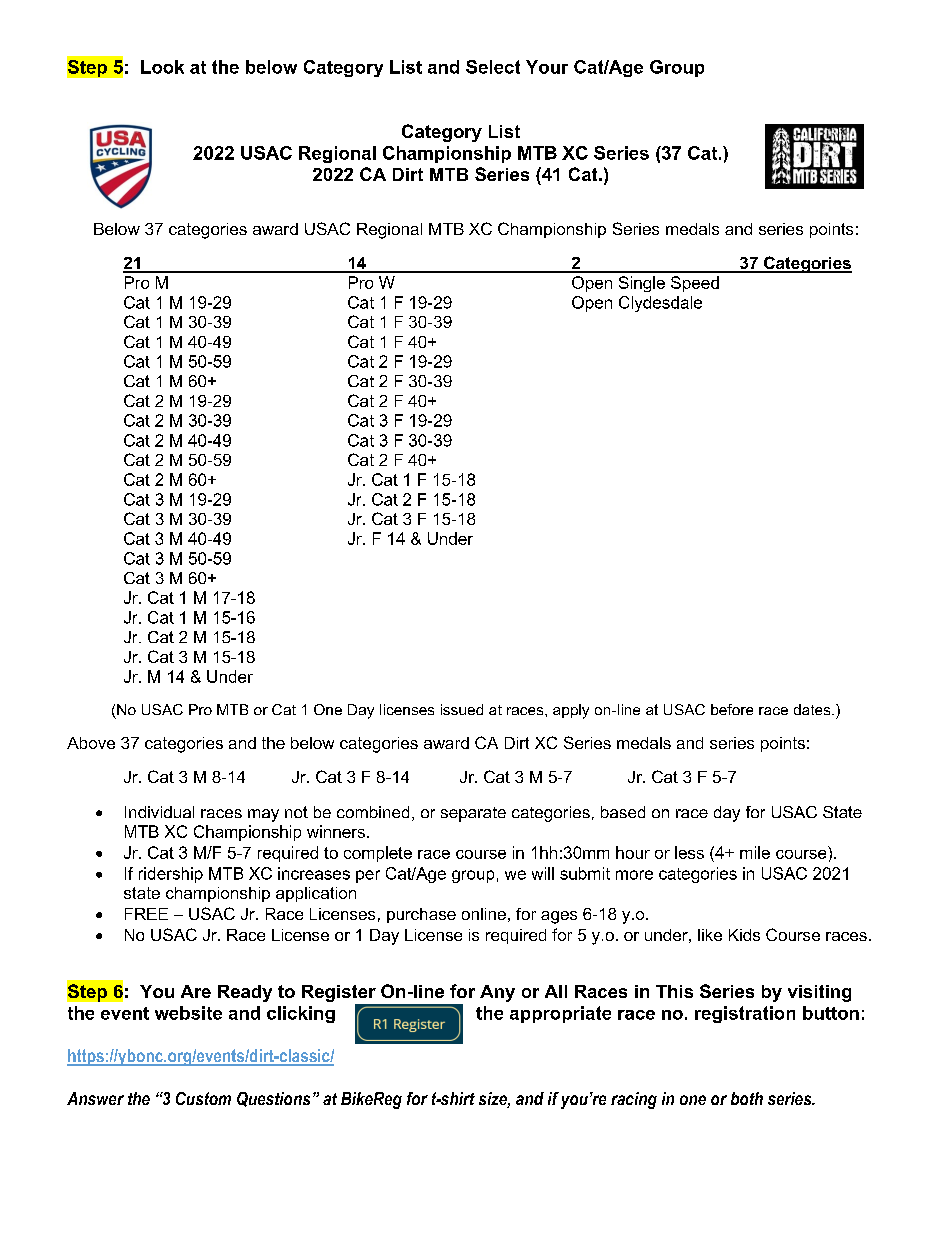 This image has width=952, height=1233. What do you see at coordinates (497, 993) in the image?
I see `Any` at bounding box center [497, 993].
